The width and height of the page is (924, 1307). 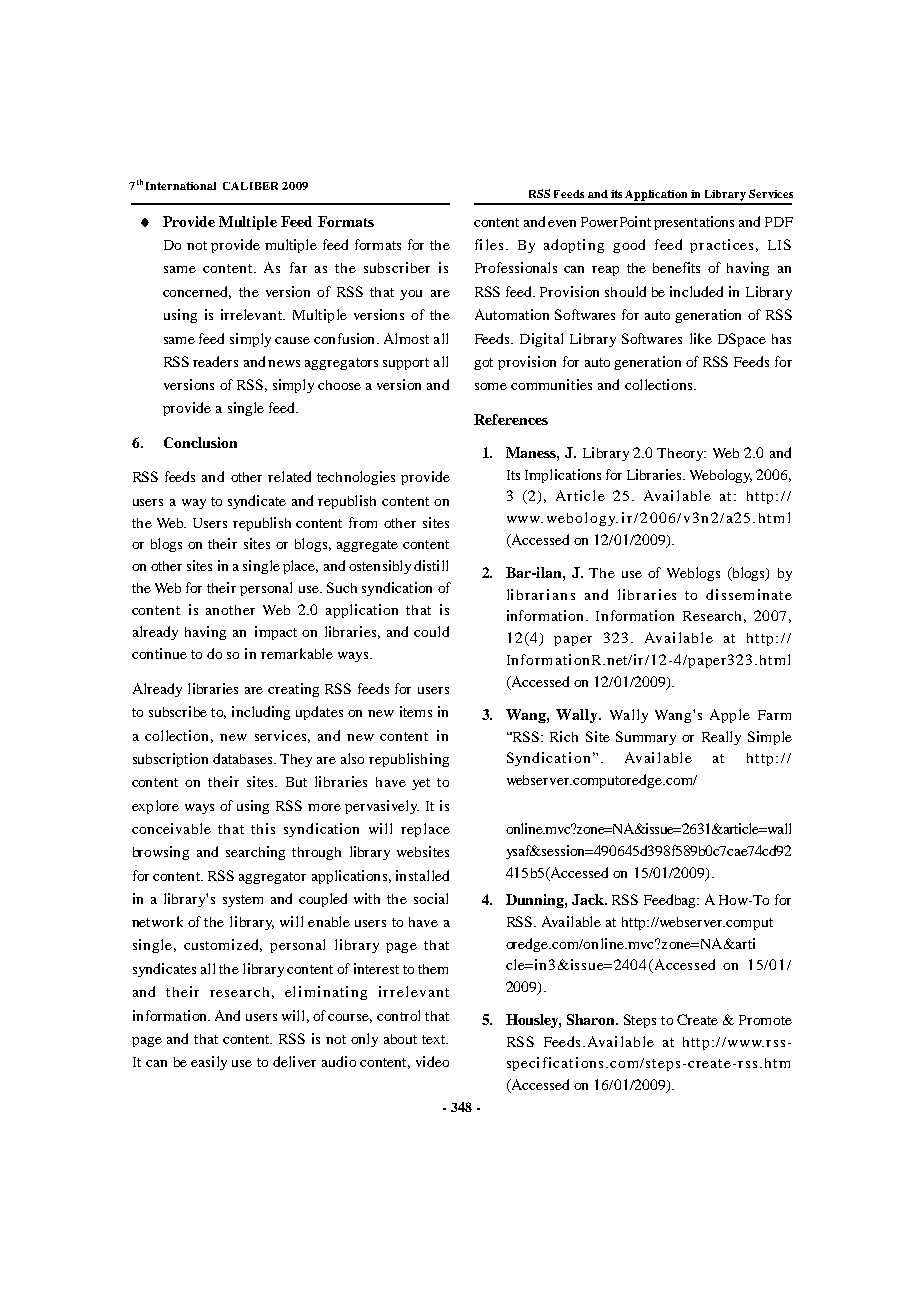 I want to click on presentations, so click(x=694, y=223).
